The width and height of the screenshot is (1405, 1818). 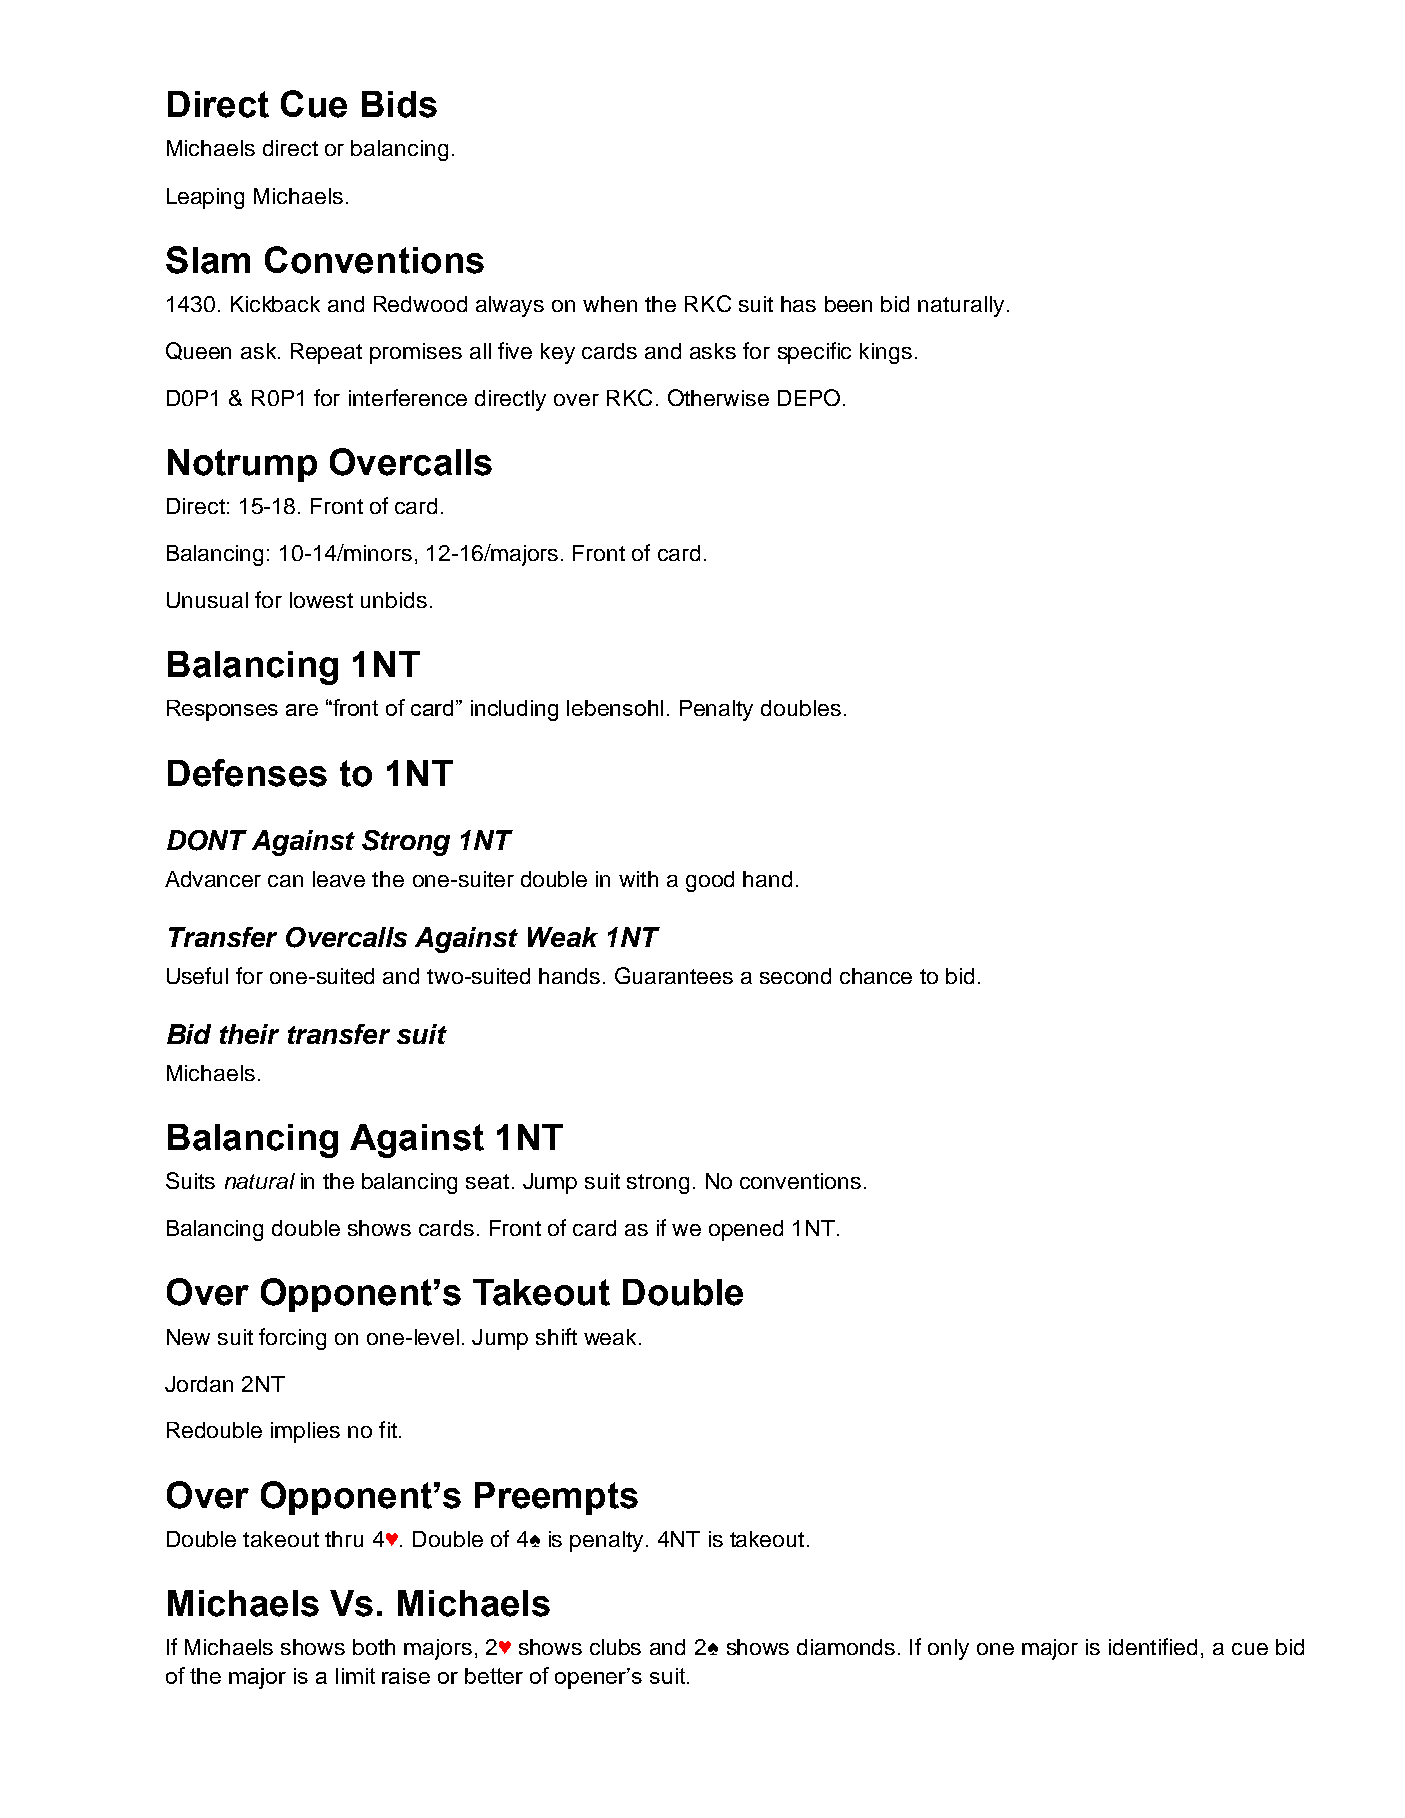 I want to click on seat, so click(x=487, y=1181).
